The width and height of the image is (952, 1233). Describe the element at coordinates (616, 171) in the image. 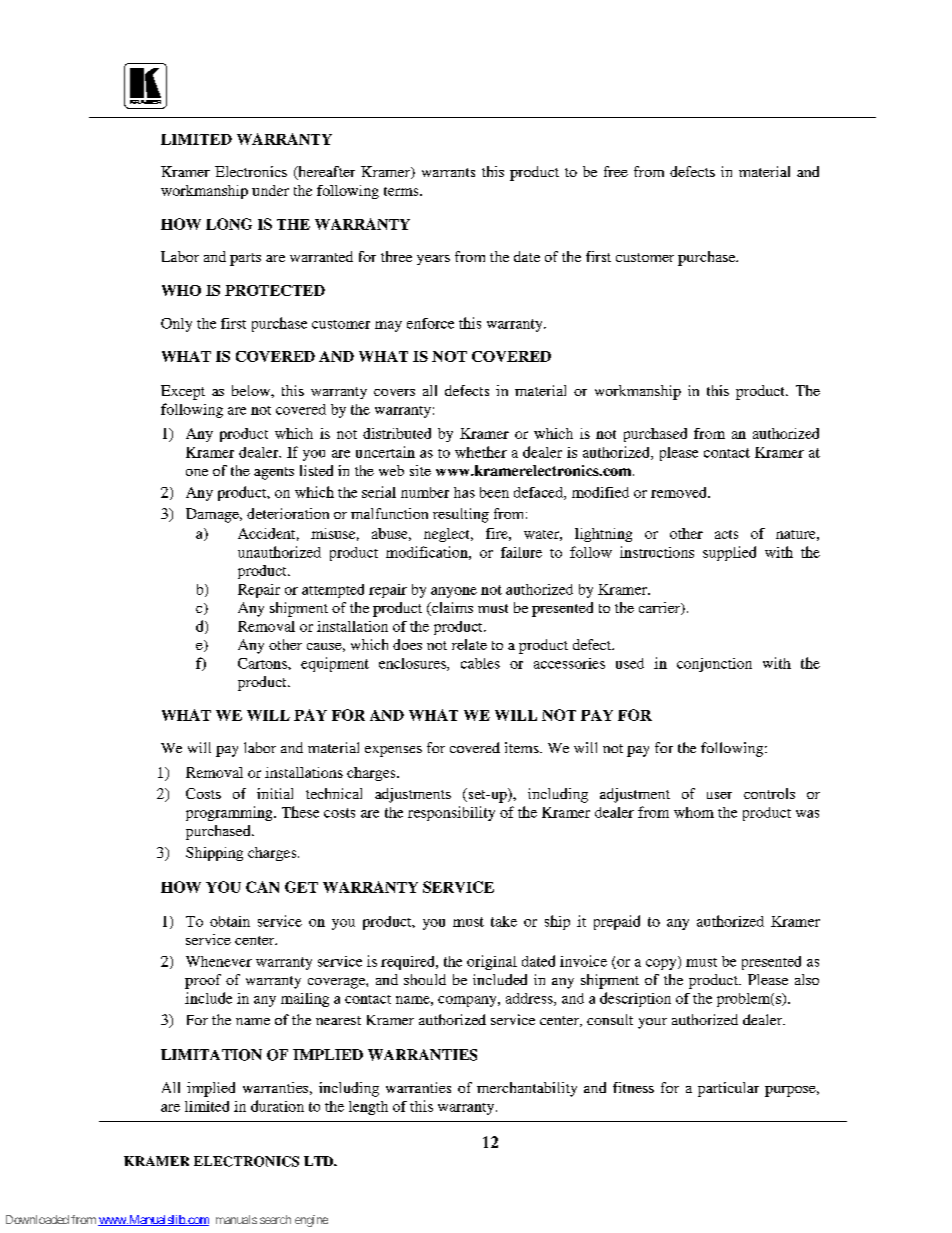

I see `free` at that location.
